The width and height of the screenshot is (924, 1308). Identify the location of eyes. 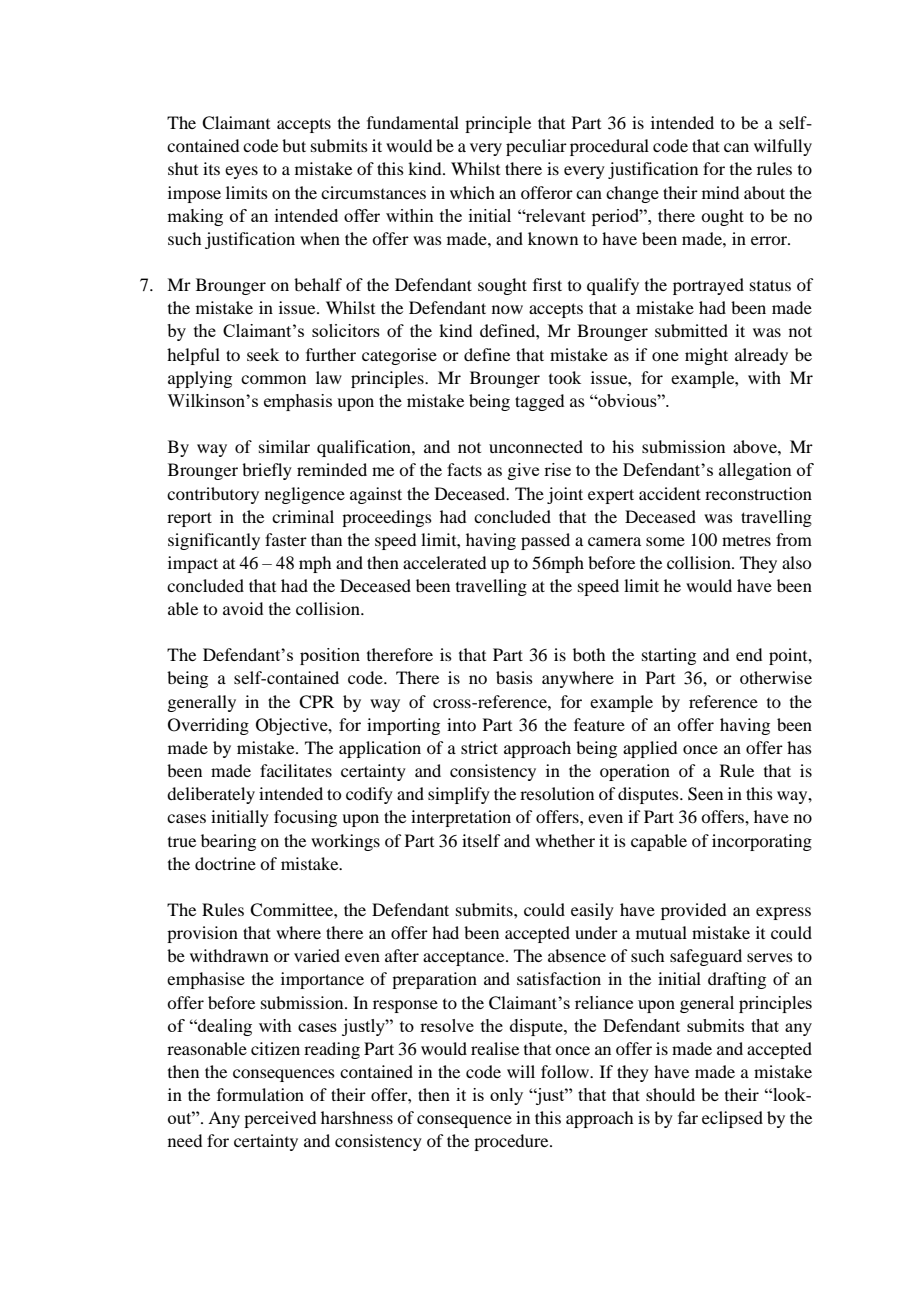
(241, 172).
